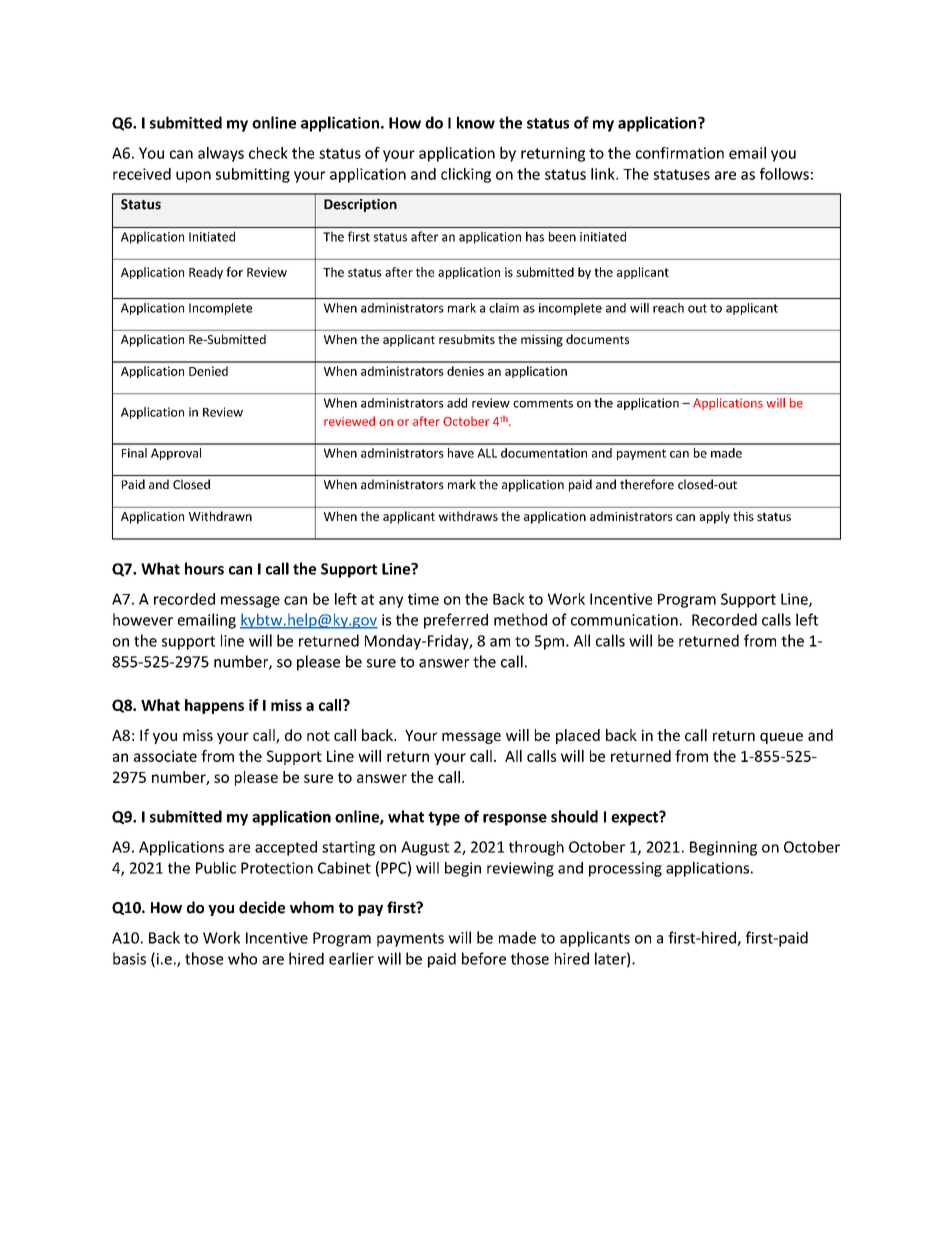 The width and height of the screenshot is (952, 1233). What do you see at coordinates (647, 484) in the screenshot?
I see `therefore` at bounding box center [647, 484].
